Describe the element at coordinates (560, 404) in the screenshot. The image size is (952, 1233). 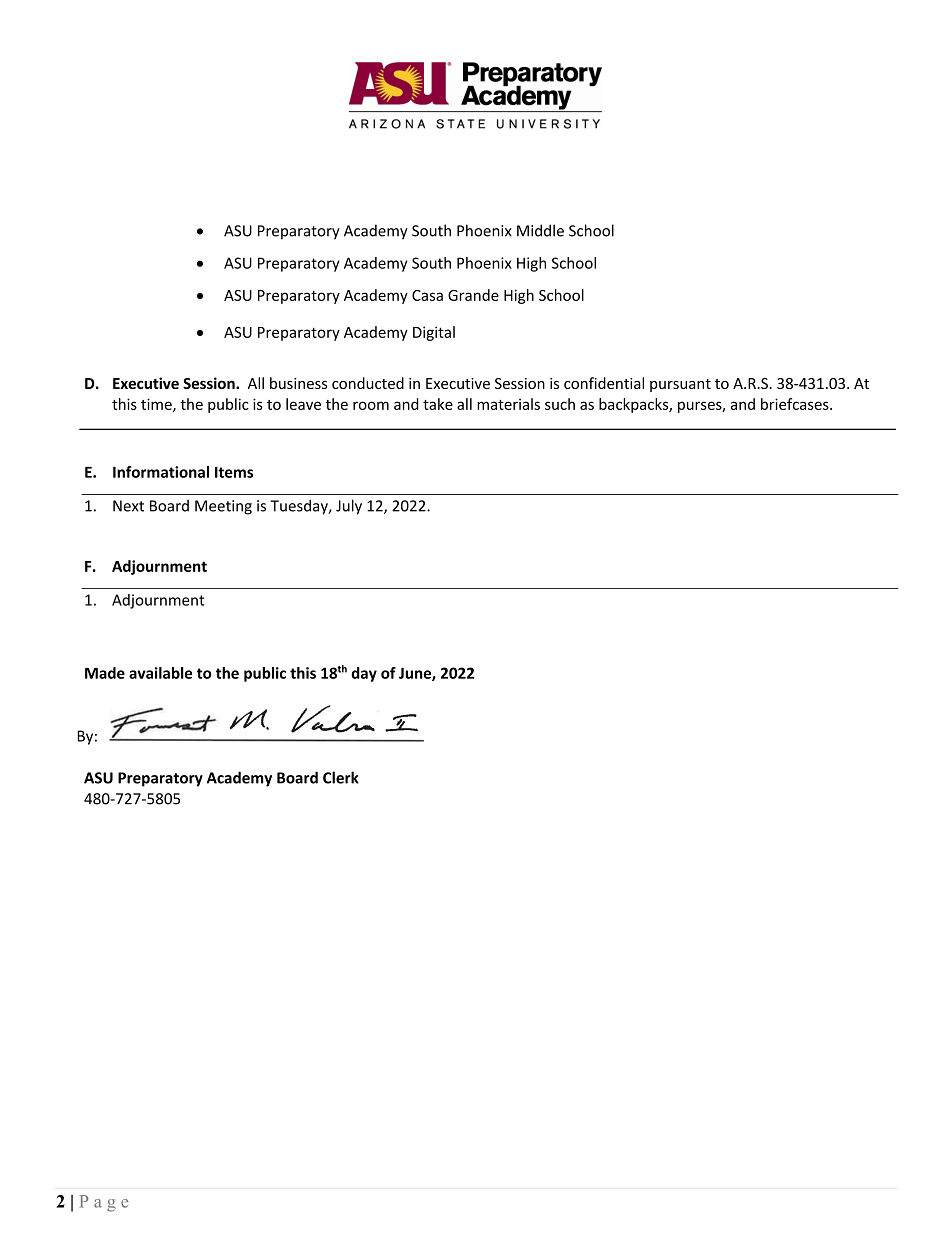
I see `such` at that location.
